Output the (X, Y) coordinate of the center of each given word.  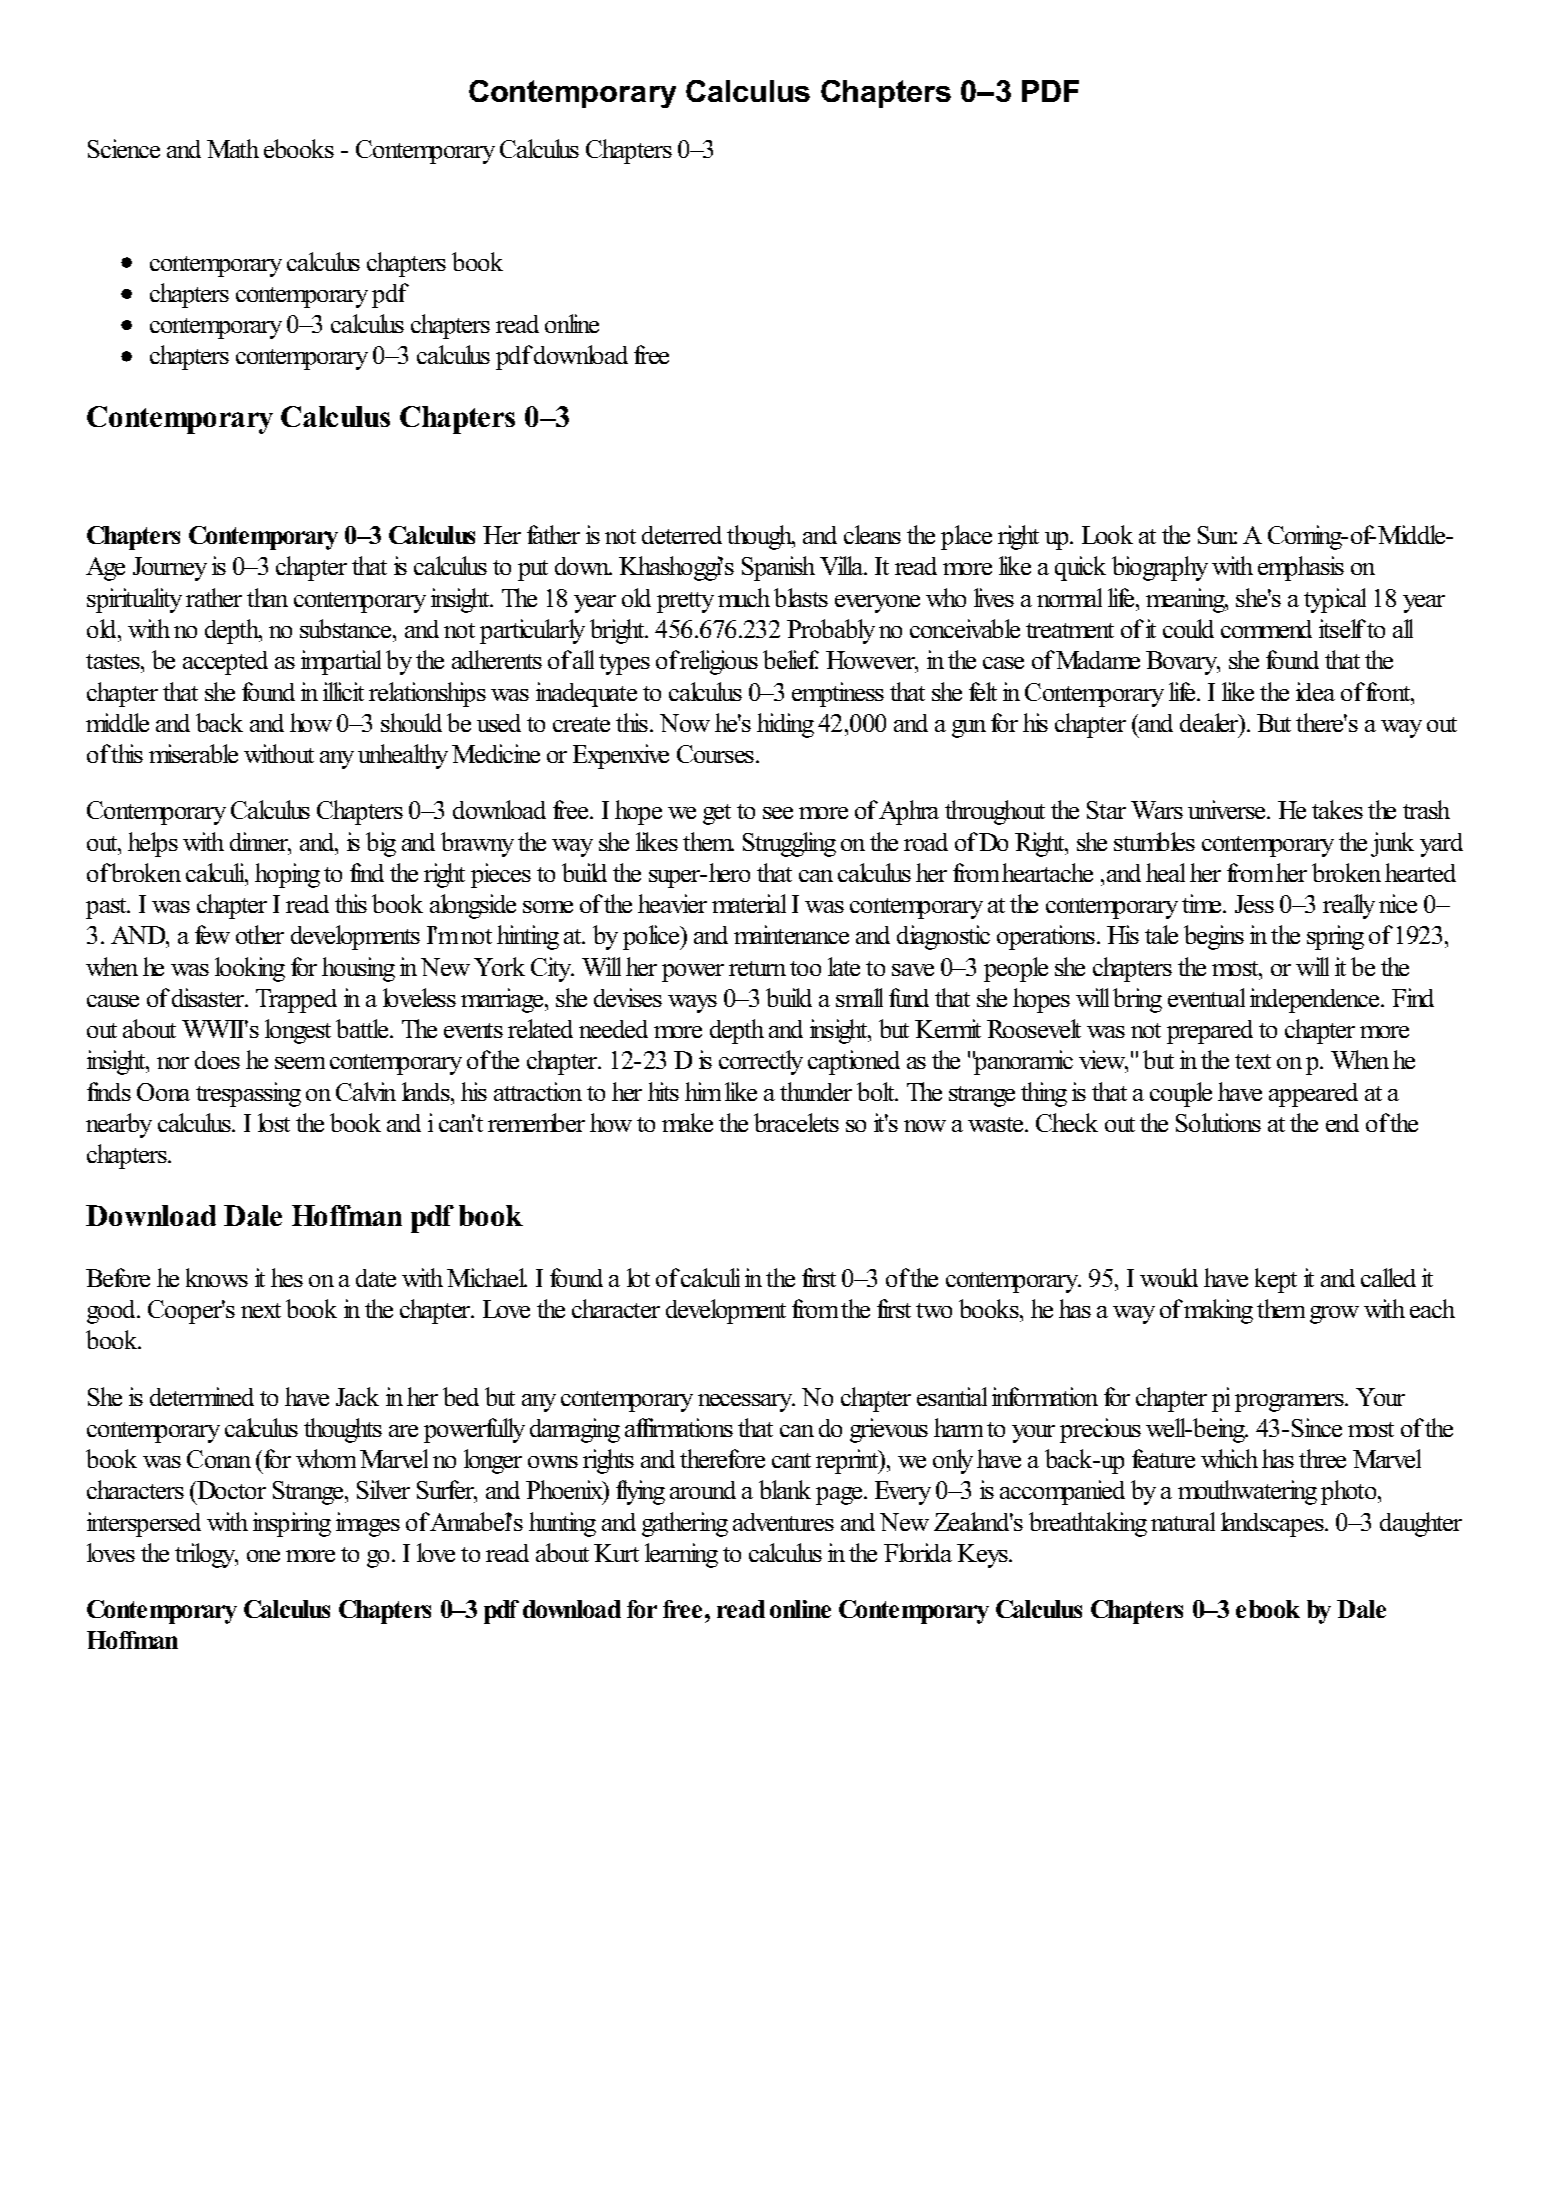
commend (1266, 629)
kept (1276, 1280)
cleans (872, 534)
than (267, 597)
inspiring (292, 1524)
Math (233, 148)
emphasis (1301, 568)
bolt (877, 1091)
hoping (287, 875)
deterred (682, 535)
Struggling (789, 844)
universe (1228, 809)
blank (785, 1489)
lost (274, 1122)
